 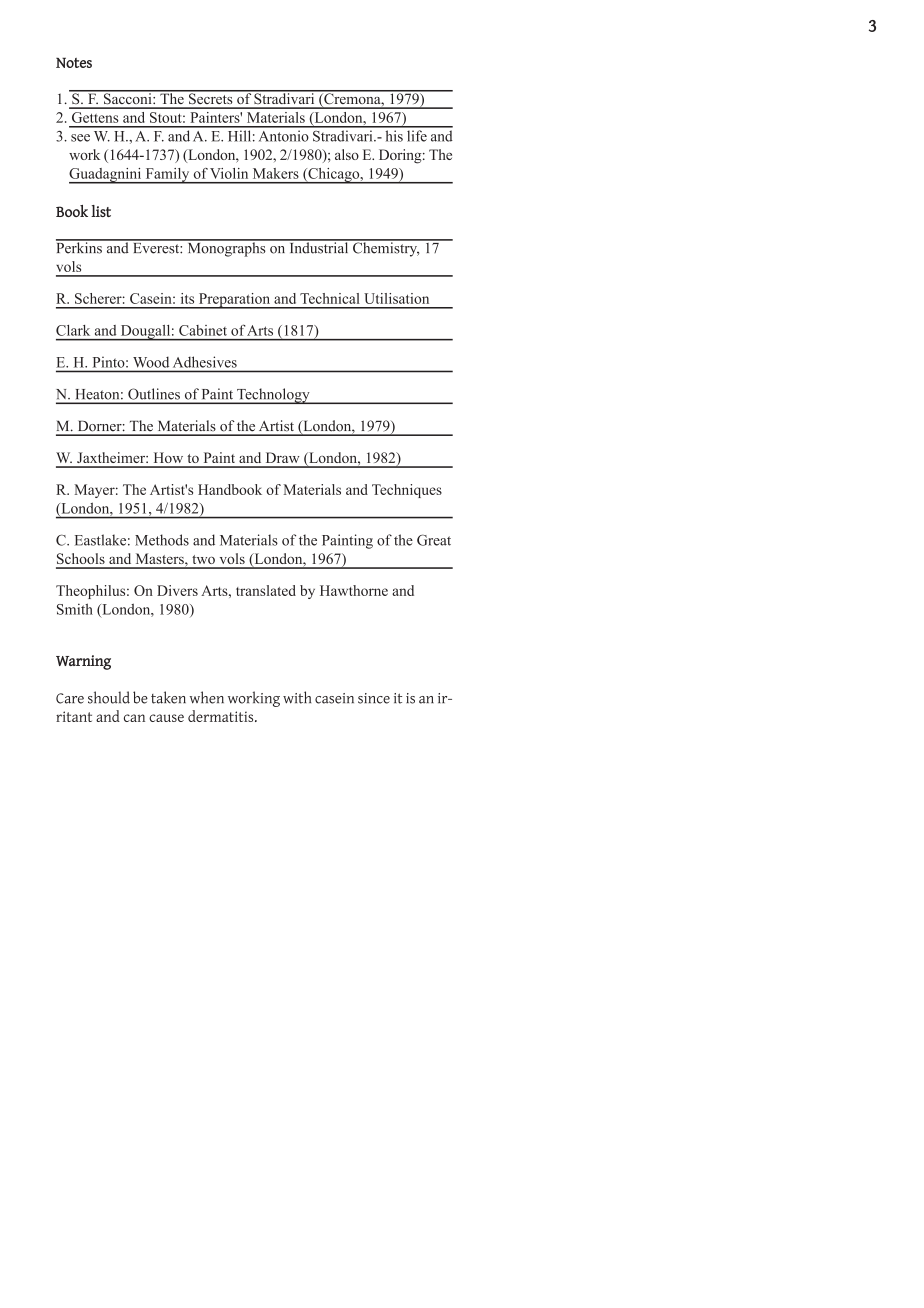 I want to click on Utilisation, so click(x=396, y=298).
